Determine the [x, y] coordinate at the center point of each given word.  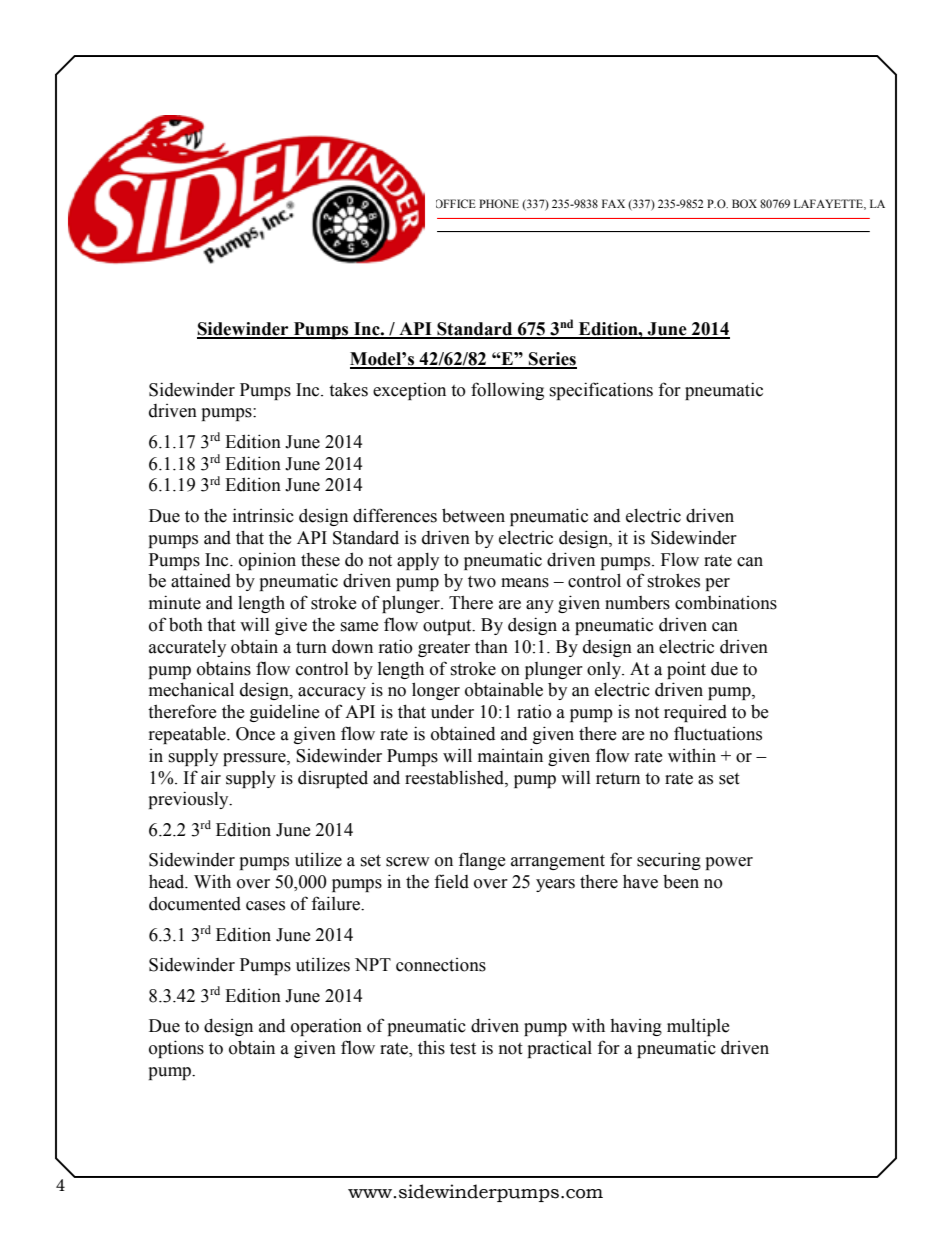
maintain [510, 755]
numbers [637, 603]
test [463, 1048]
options [176, 1049]
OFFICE [456, 203]
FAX [613, 203]
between [473, 515]
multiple [698, 1027]
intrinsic [263, 515]
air [211, 777]
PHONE [499, 203]
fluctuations [718, 733]
